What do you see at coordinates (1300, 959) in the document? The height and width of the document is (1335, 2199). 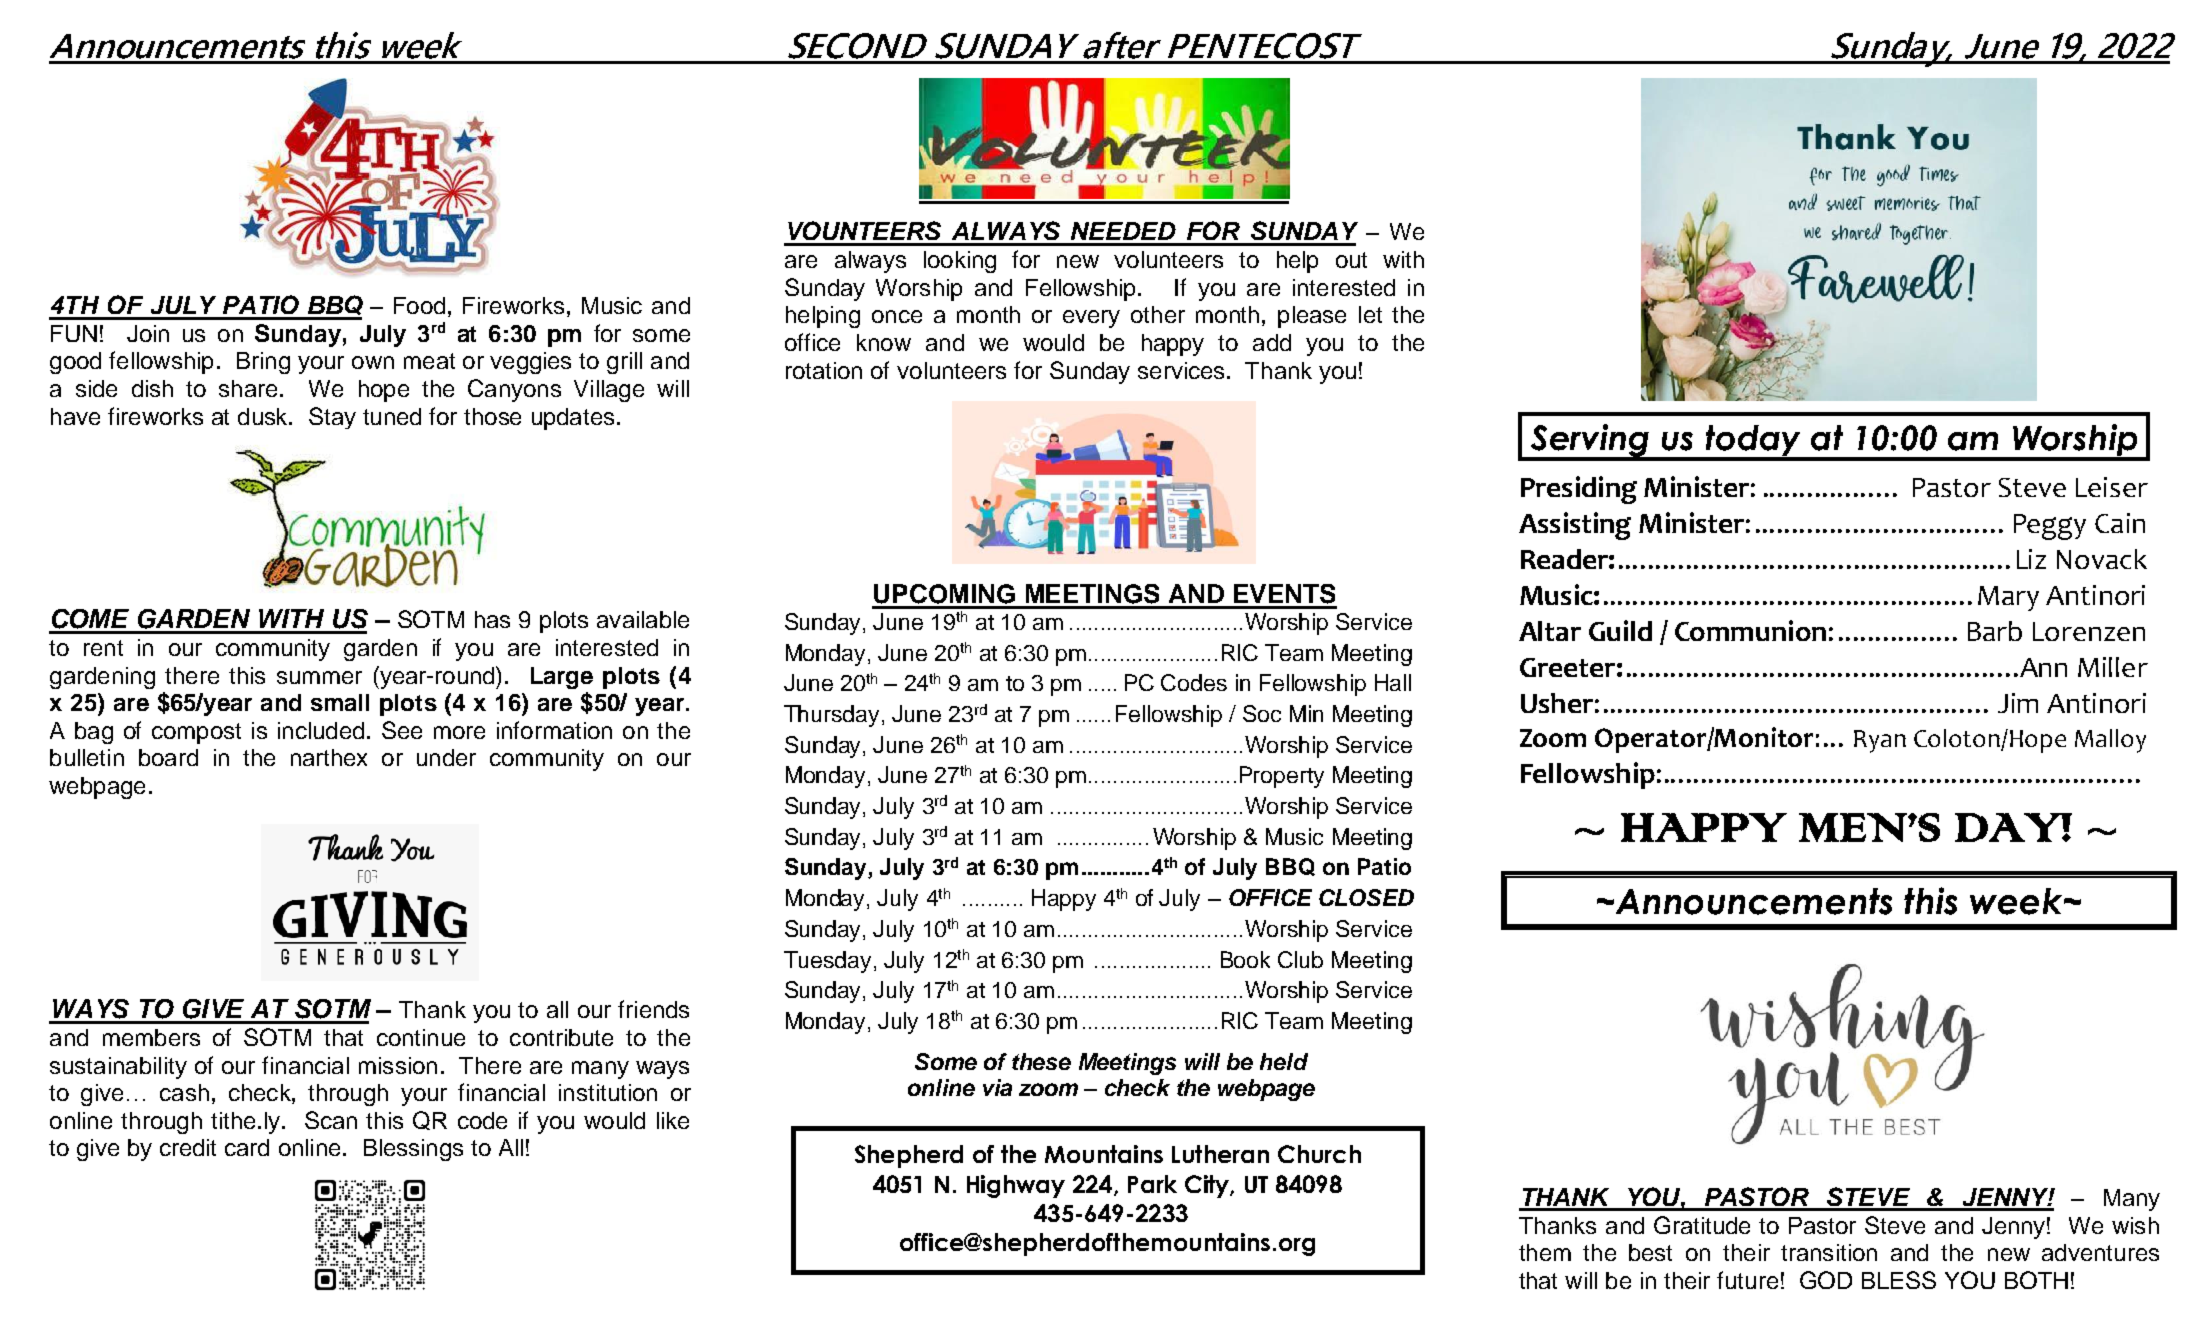 I see `Club` at bounding box center [1300, 959].
